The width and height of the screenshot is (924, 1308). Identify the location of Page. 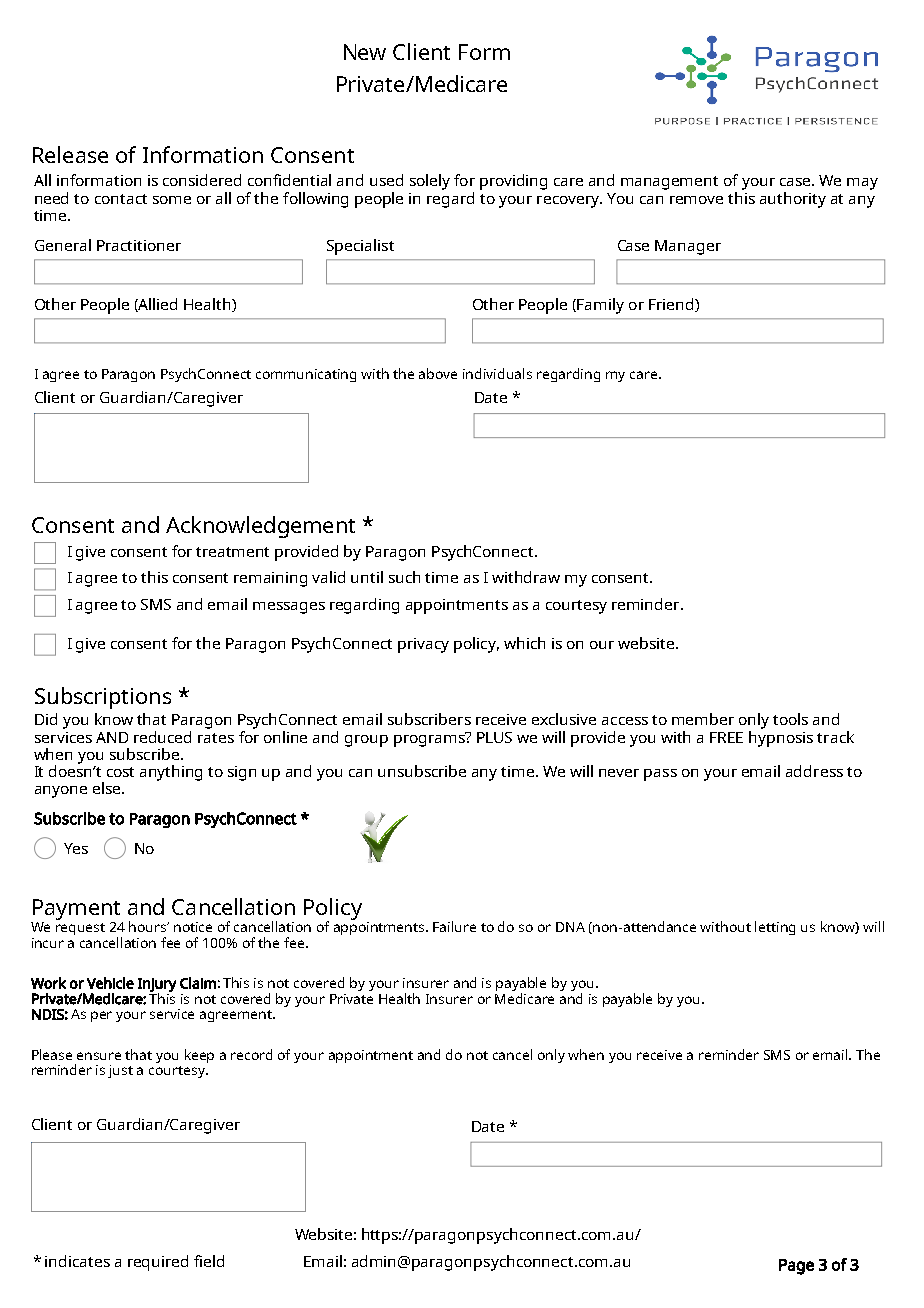
(796, 1267).
